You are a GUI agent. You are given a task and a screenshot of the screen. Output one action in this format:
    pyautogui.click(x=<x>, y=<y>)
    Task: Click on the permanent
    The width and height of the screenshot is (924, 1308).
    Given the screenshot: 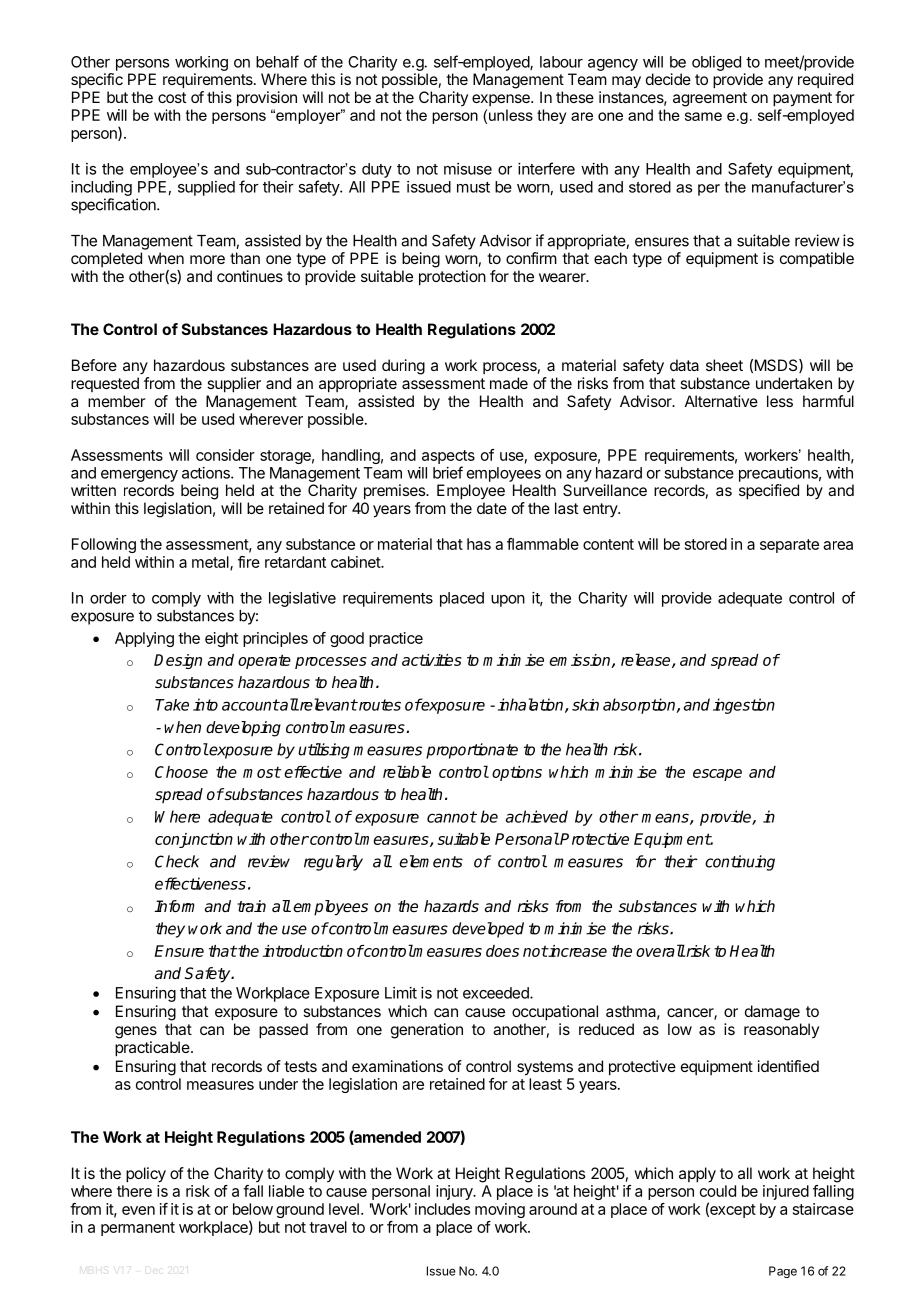 What is the action you would take?
    pyautogui.click(x=138, y=1229)
